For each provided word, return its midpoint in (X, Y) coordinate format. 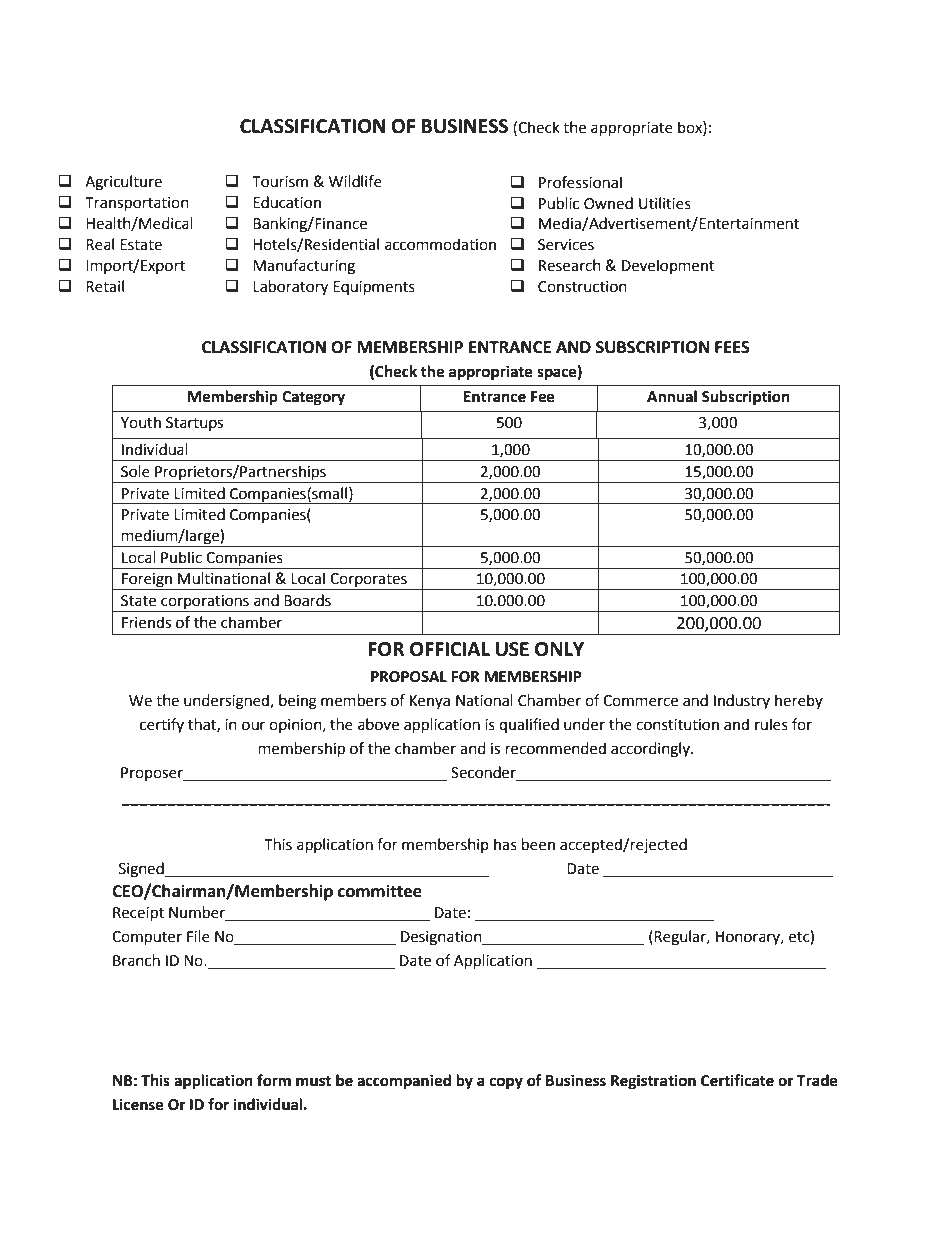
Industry (742, 701)
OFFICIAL (450, 649)
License (138, 1104)
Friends (146, 622)
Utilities (665, 203)
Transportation (137, 204)
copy (506, 1083)
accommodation (440, 244)
